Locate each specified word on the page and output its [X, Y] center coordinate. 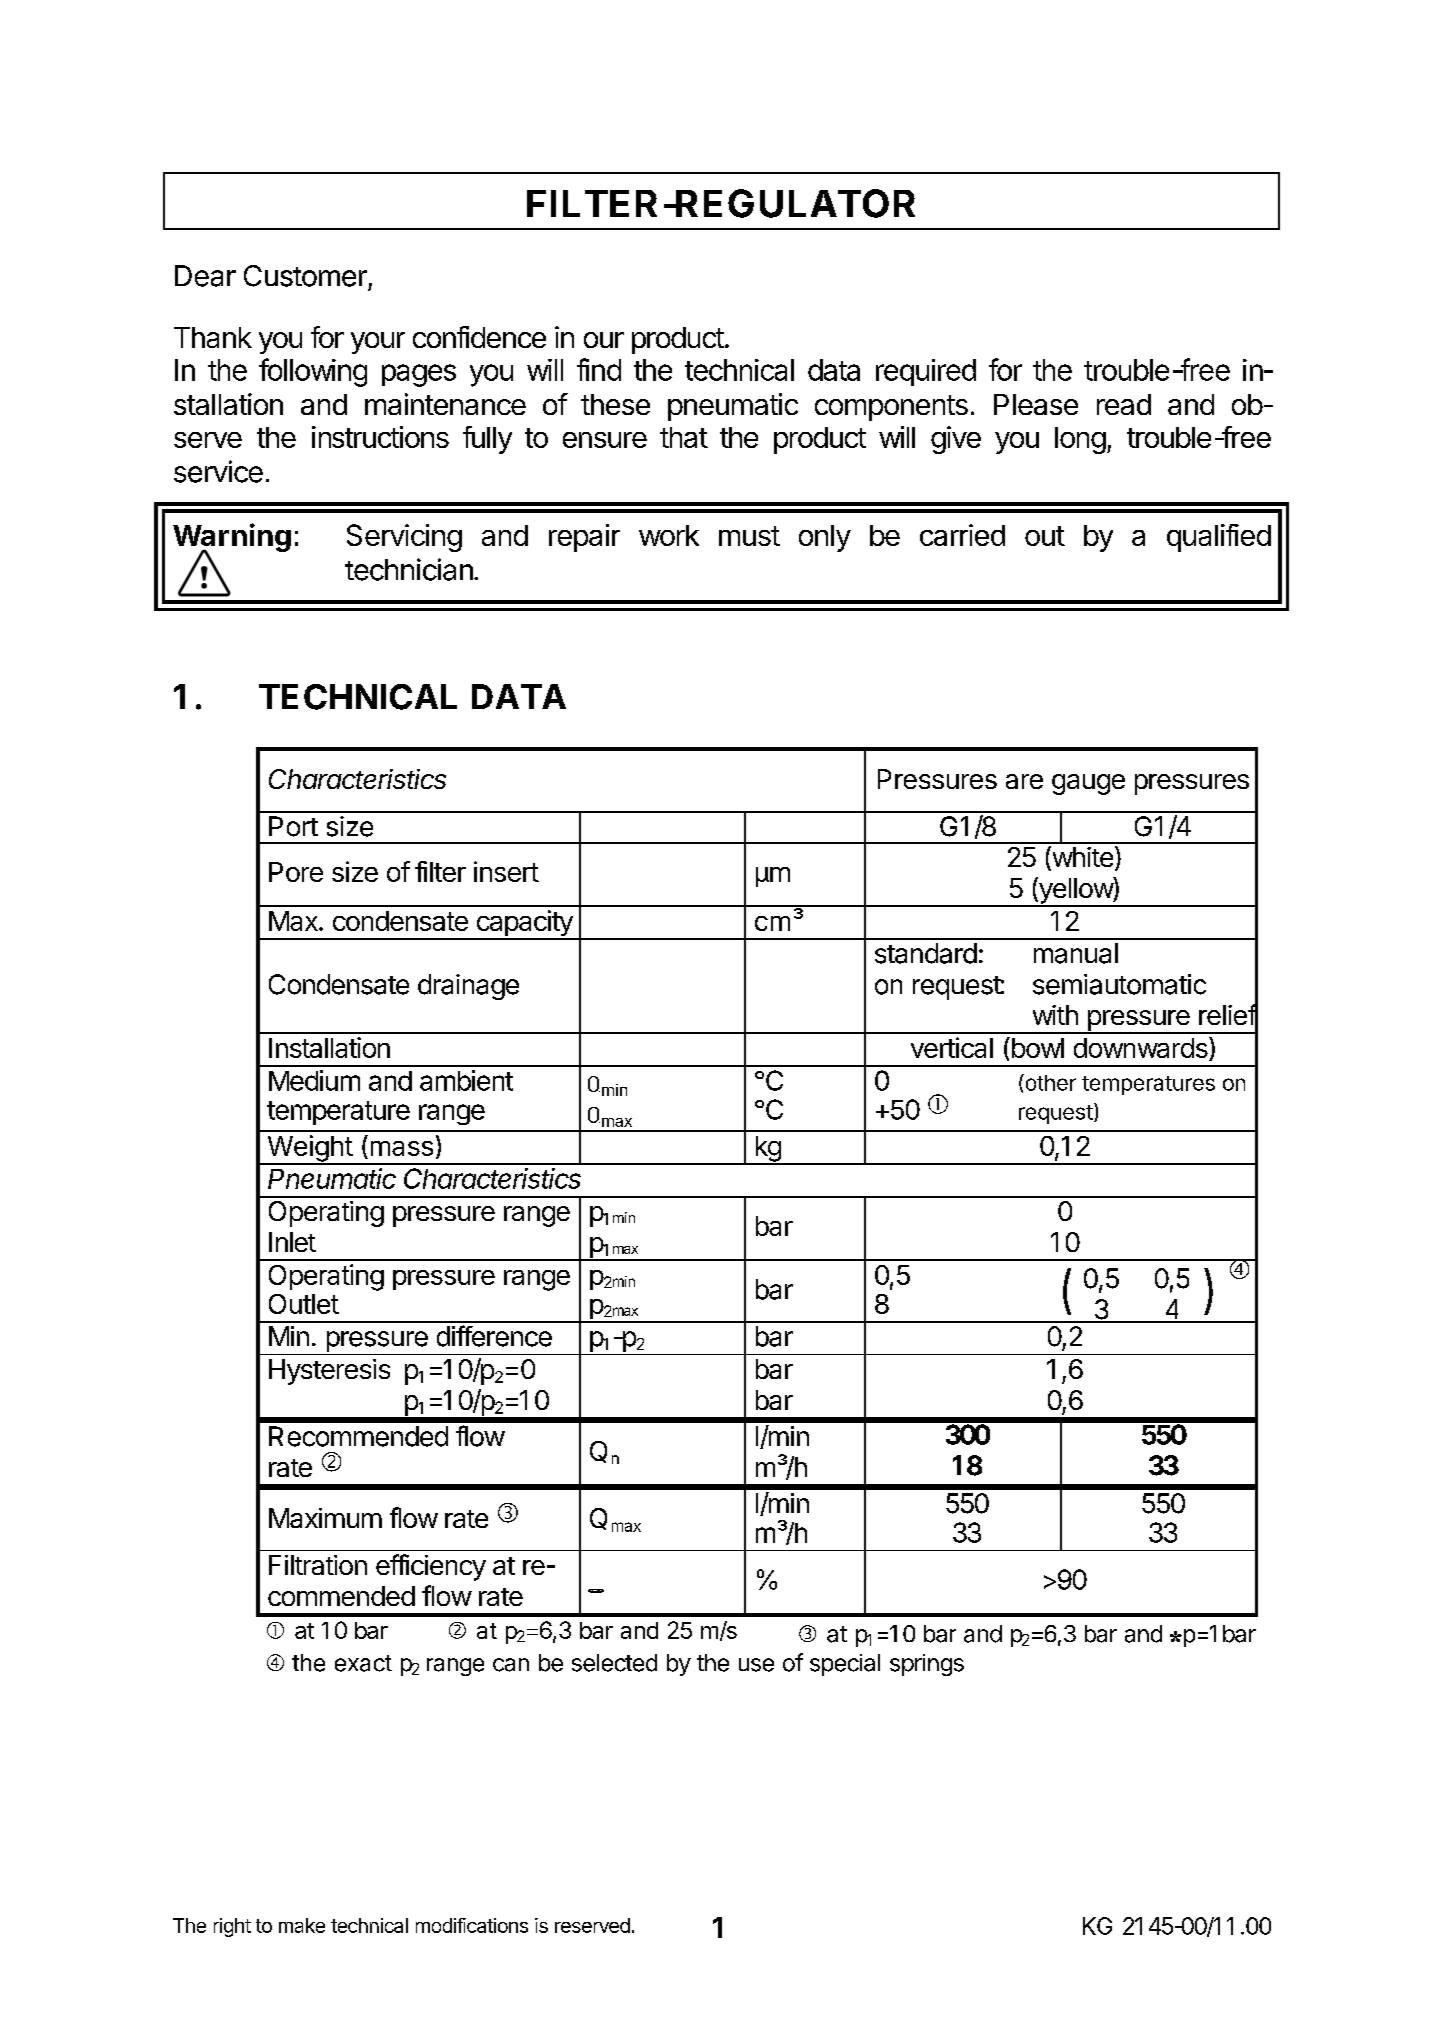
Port [293, 826]
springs [927, 1665]
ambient [466, 1080]
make [302, 1925]
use [756, 1665]
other [1049, 1082]
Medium [314, 1080]
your [378, 343]
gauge [1088, 784]
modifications [472, 1925]
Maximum [325, 1518]
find [599, 369]
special [845, 1665]
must [749, 536]
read [1124, 404]
